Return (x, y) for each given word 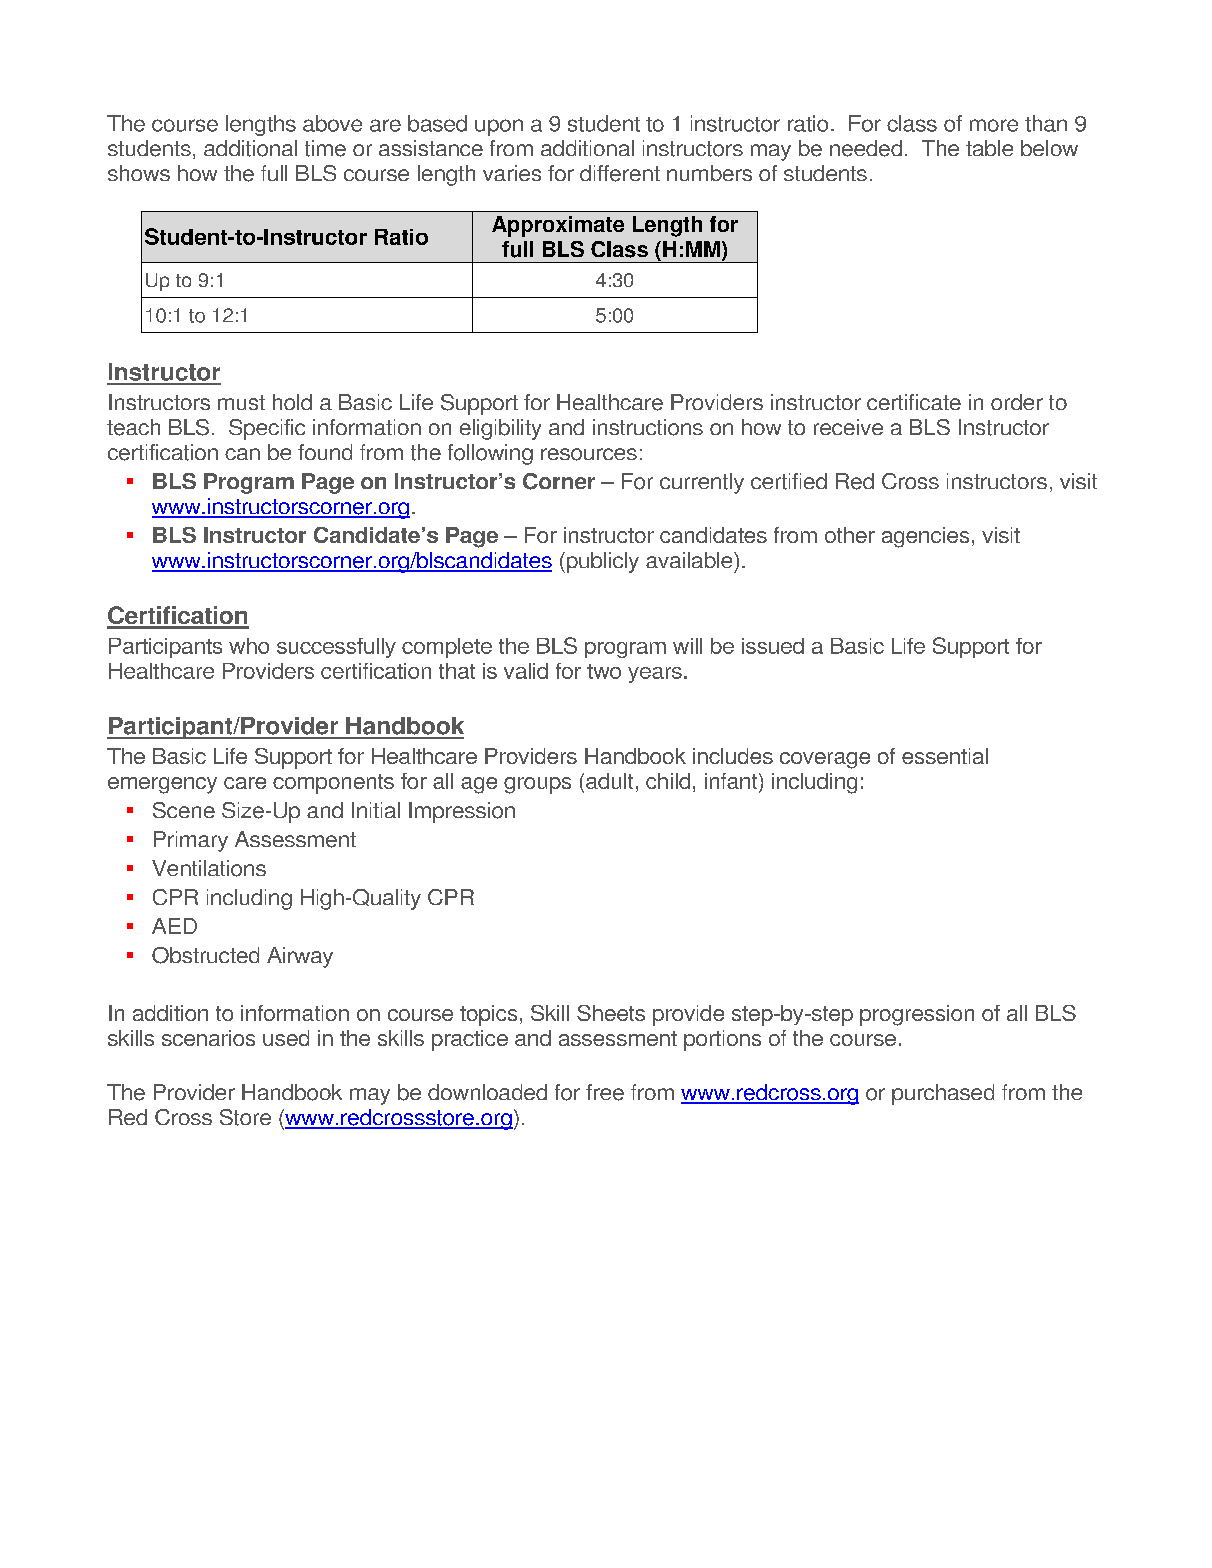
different (620, 173)
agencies (925, 537)
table (989, 148)
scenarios (208, 1038)
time (325, 148)
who (249, 646)
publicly (601, 562)
